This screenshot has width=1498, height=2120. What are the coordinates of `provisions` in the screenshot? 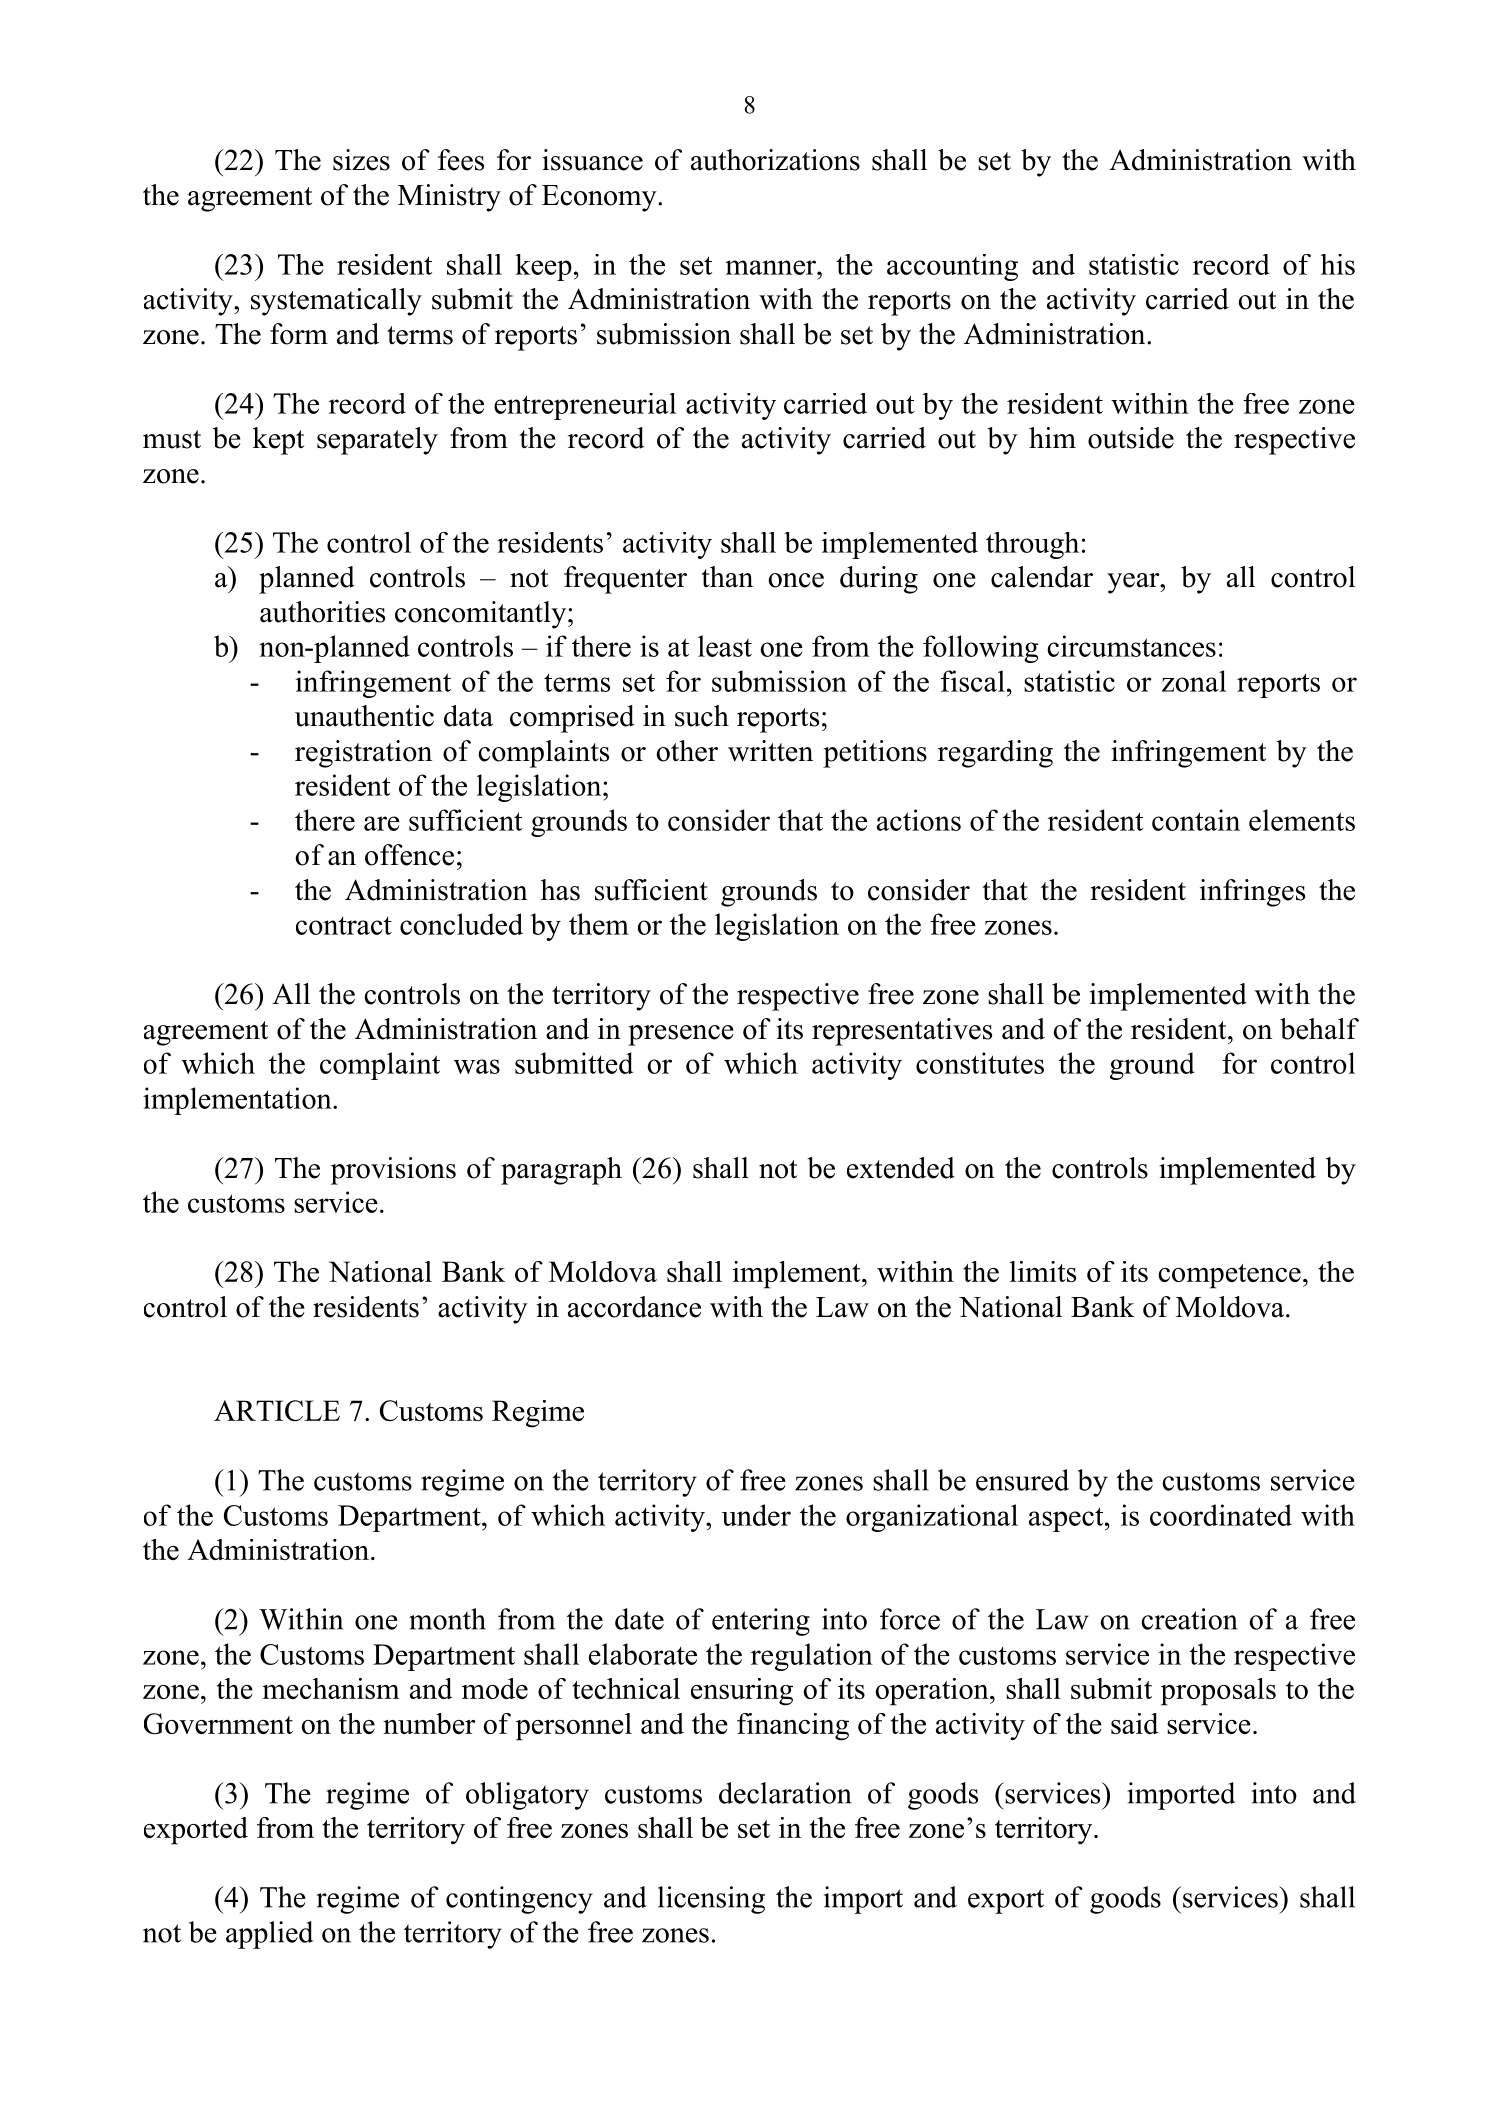 It's located at (393, 1171).
